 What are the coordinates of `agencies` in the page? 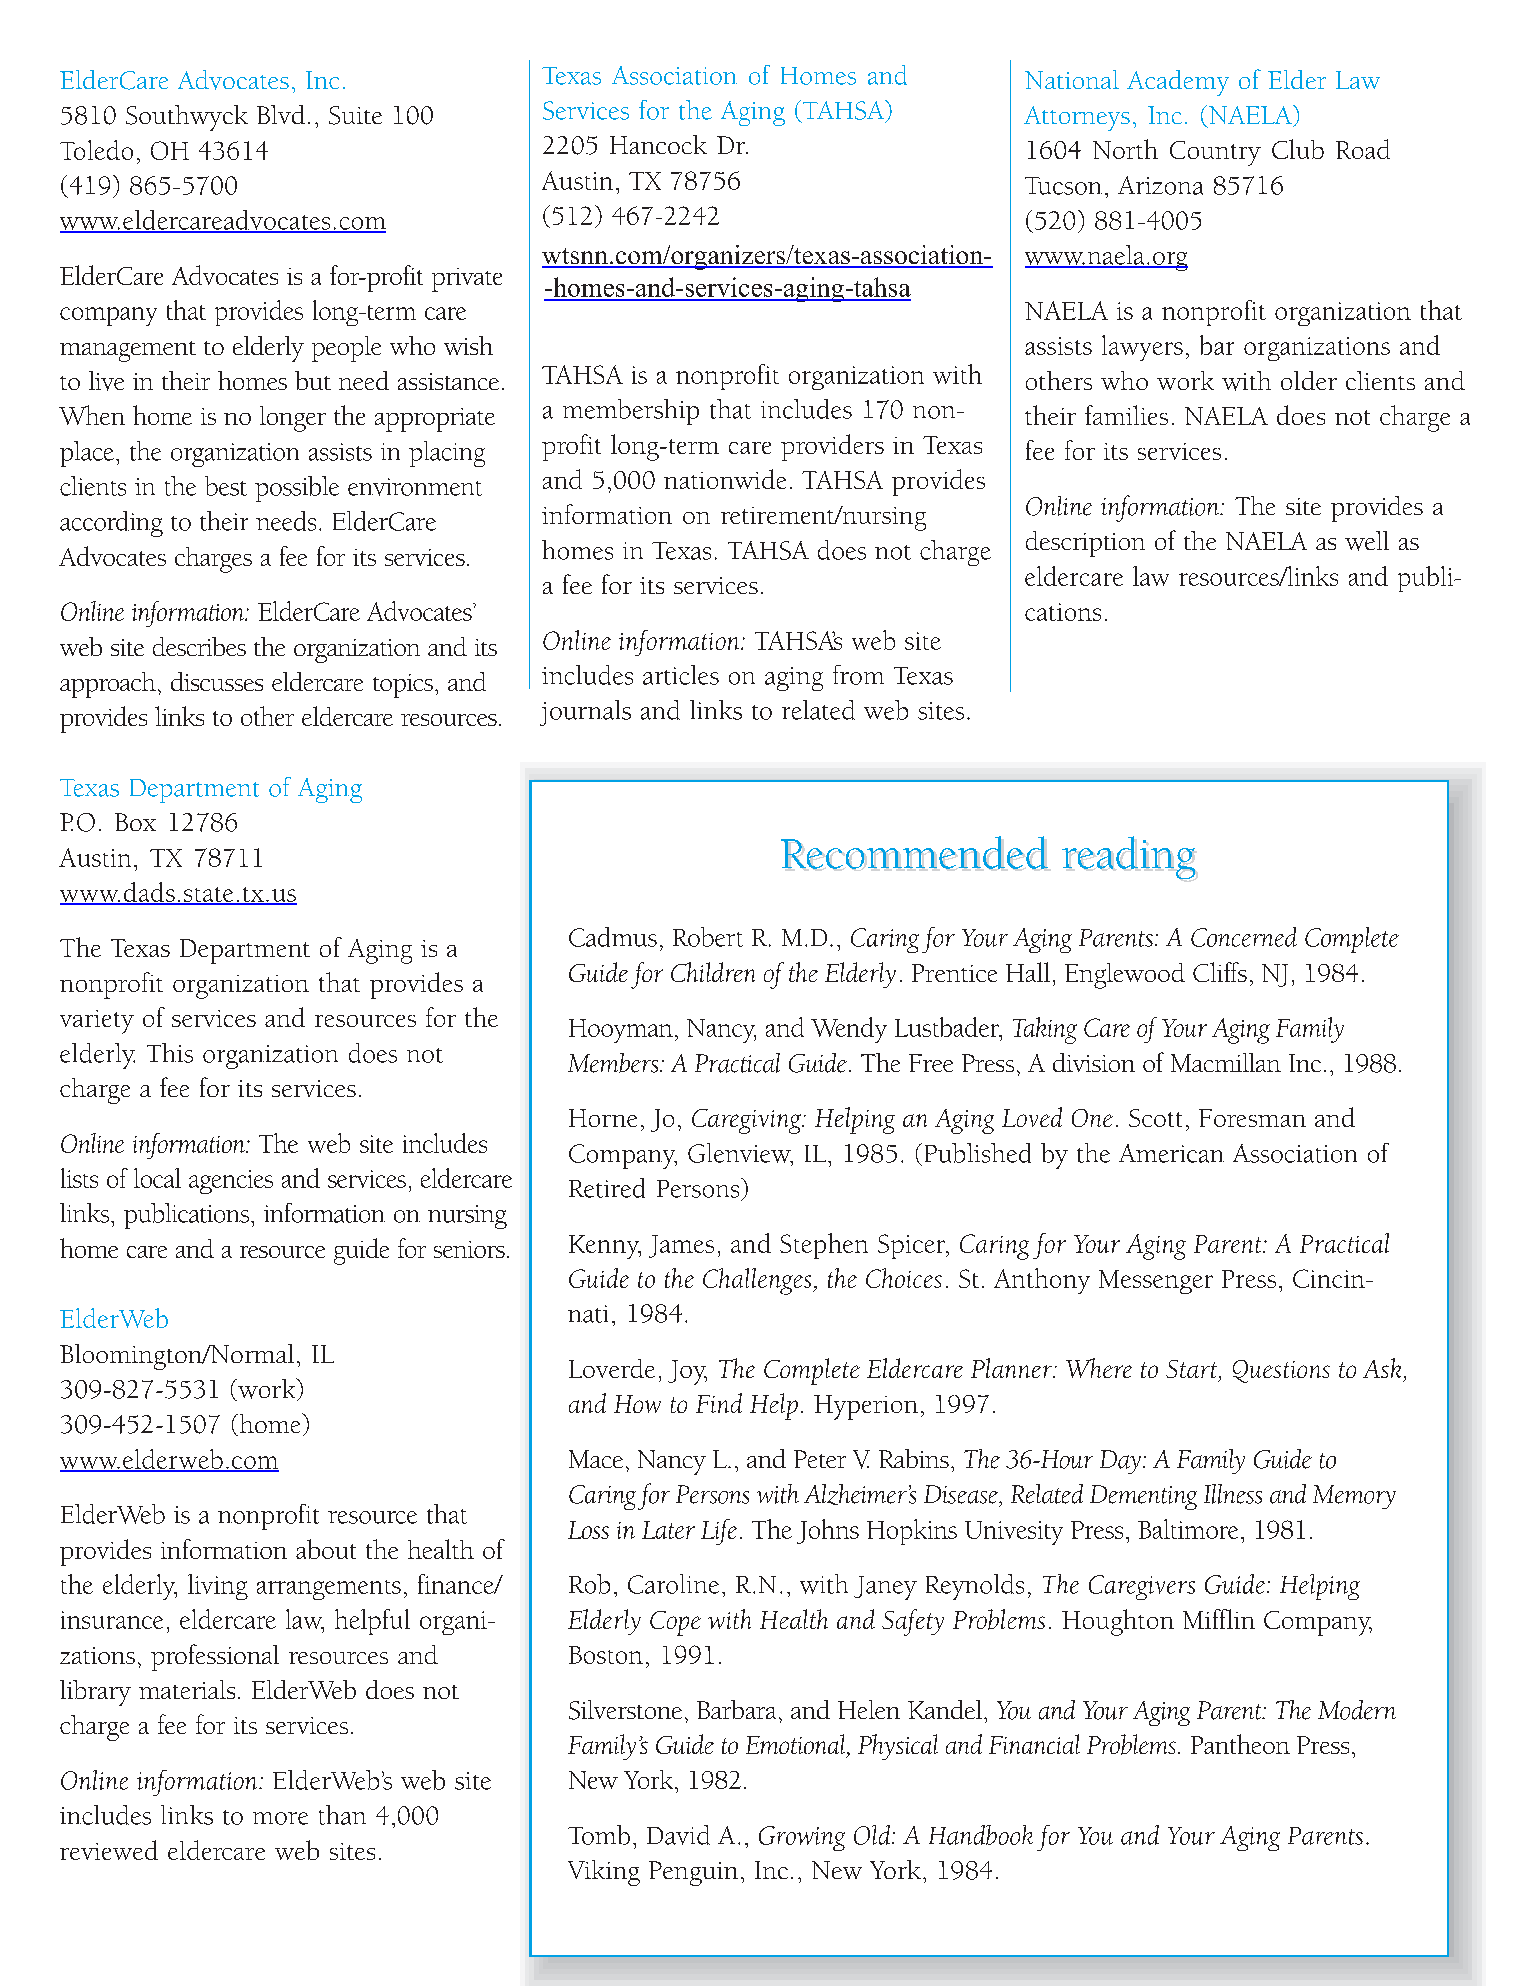 It's located at (231, 1182).
